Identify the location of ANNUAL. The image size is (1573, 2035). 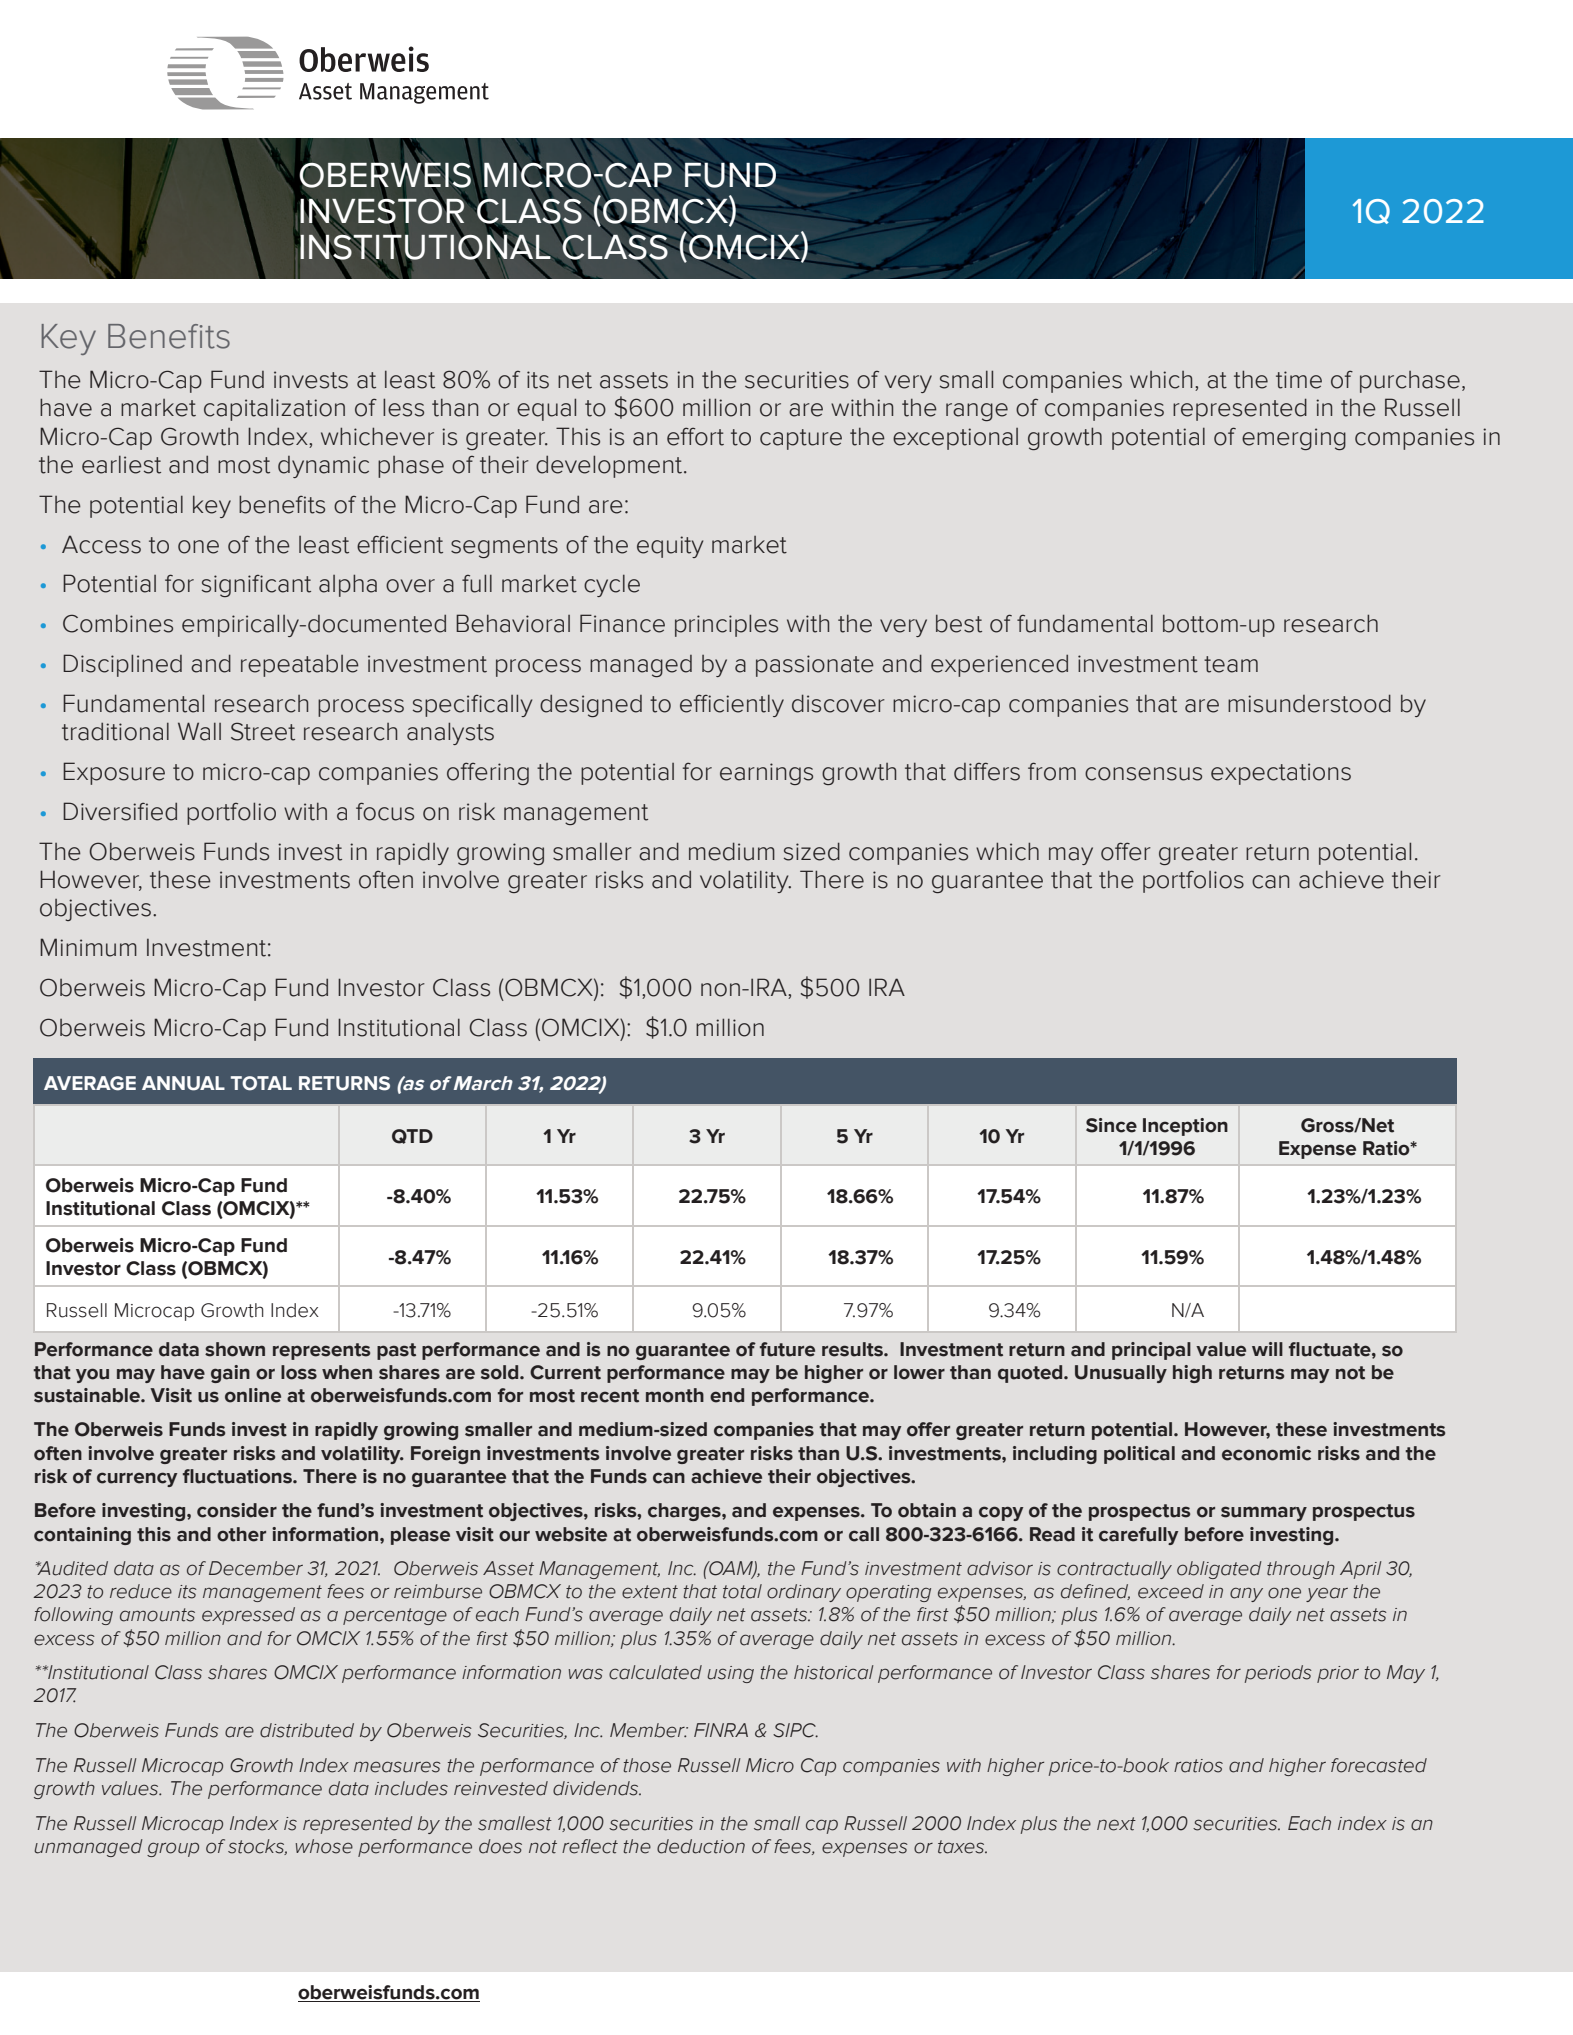
(183, 1083).
